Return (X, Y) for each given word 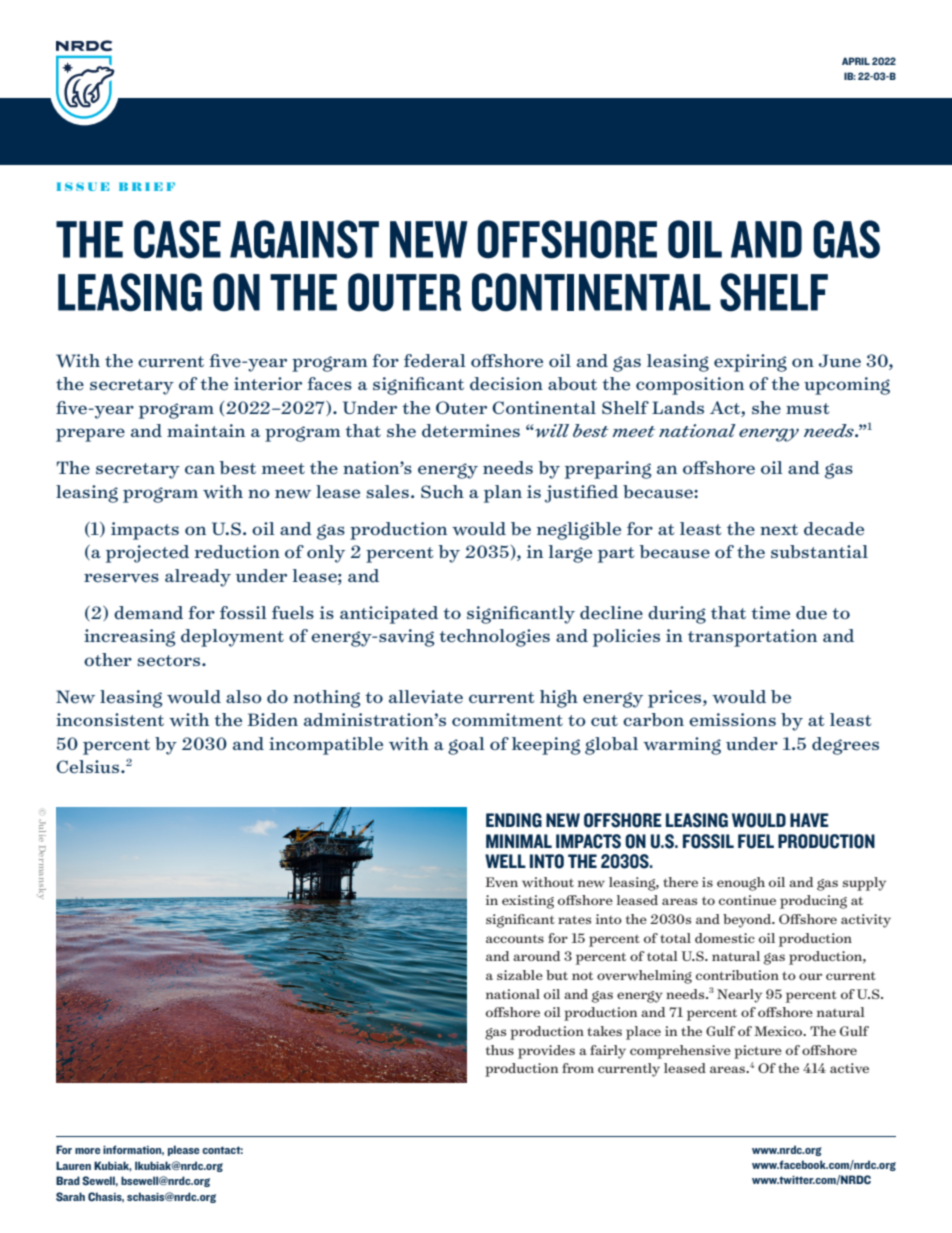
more (88, 1151)
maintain (206, 430)
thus (500, 1050)
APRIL (856, 61)
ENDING (514, 820)
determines (471, 431)
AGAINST (304, 239)
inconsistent (110, 720)
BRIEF (147, 186)
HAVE (809, 820)
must (807, 409)
